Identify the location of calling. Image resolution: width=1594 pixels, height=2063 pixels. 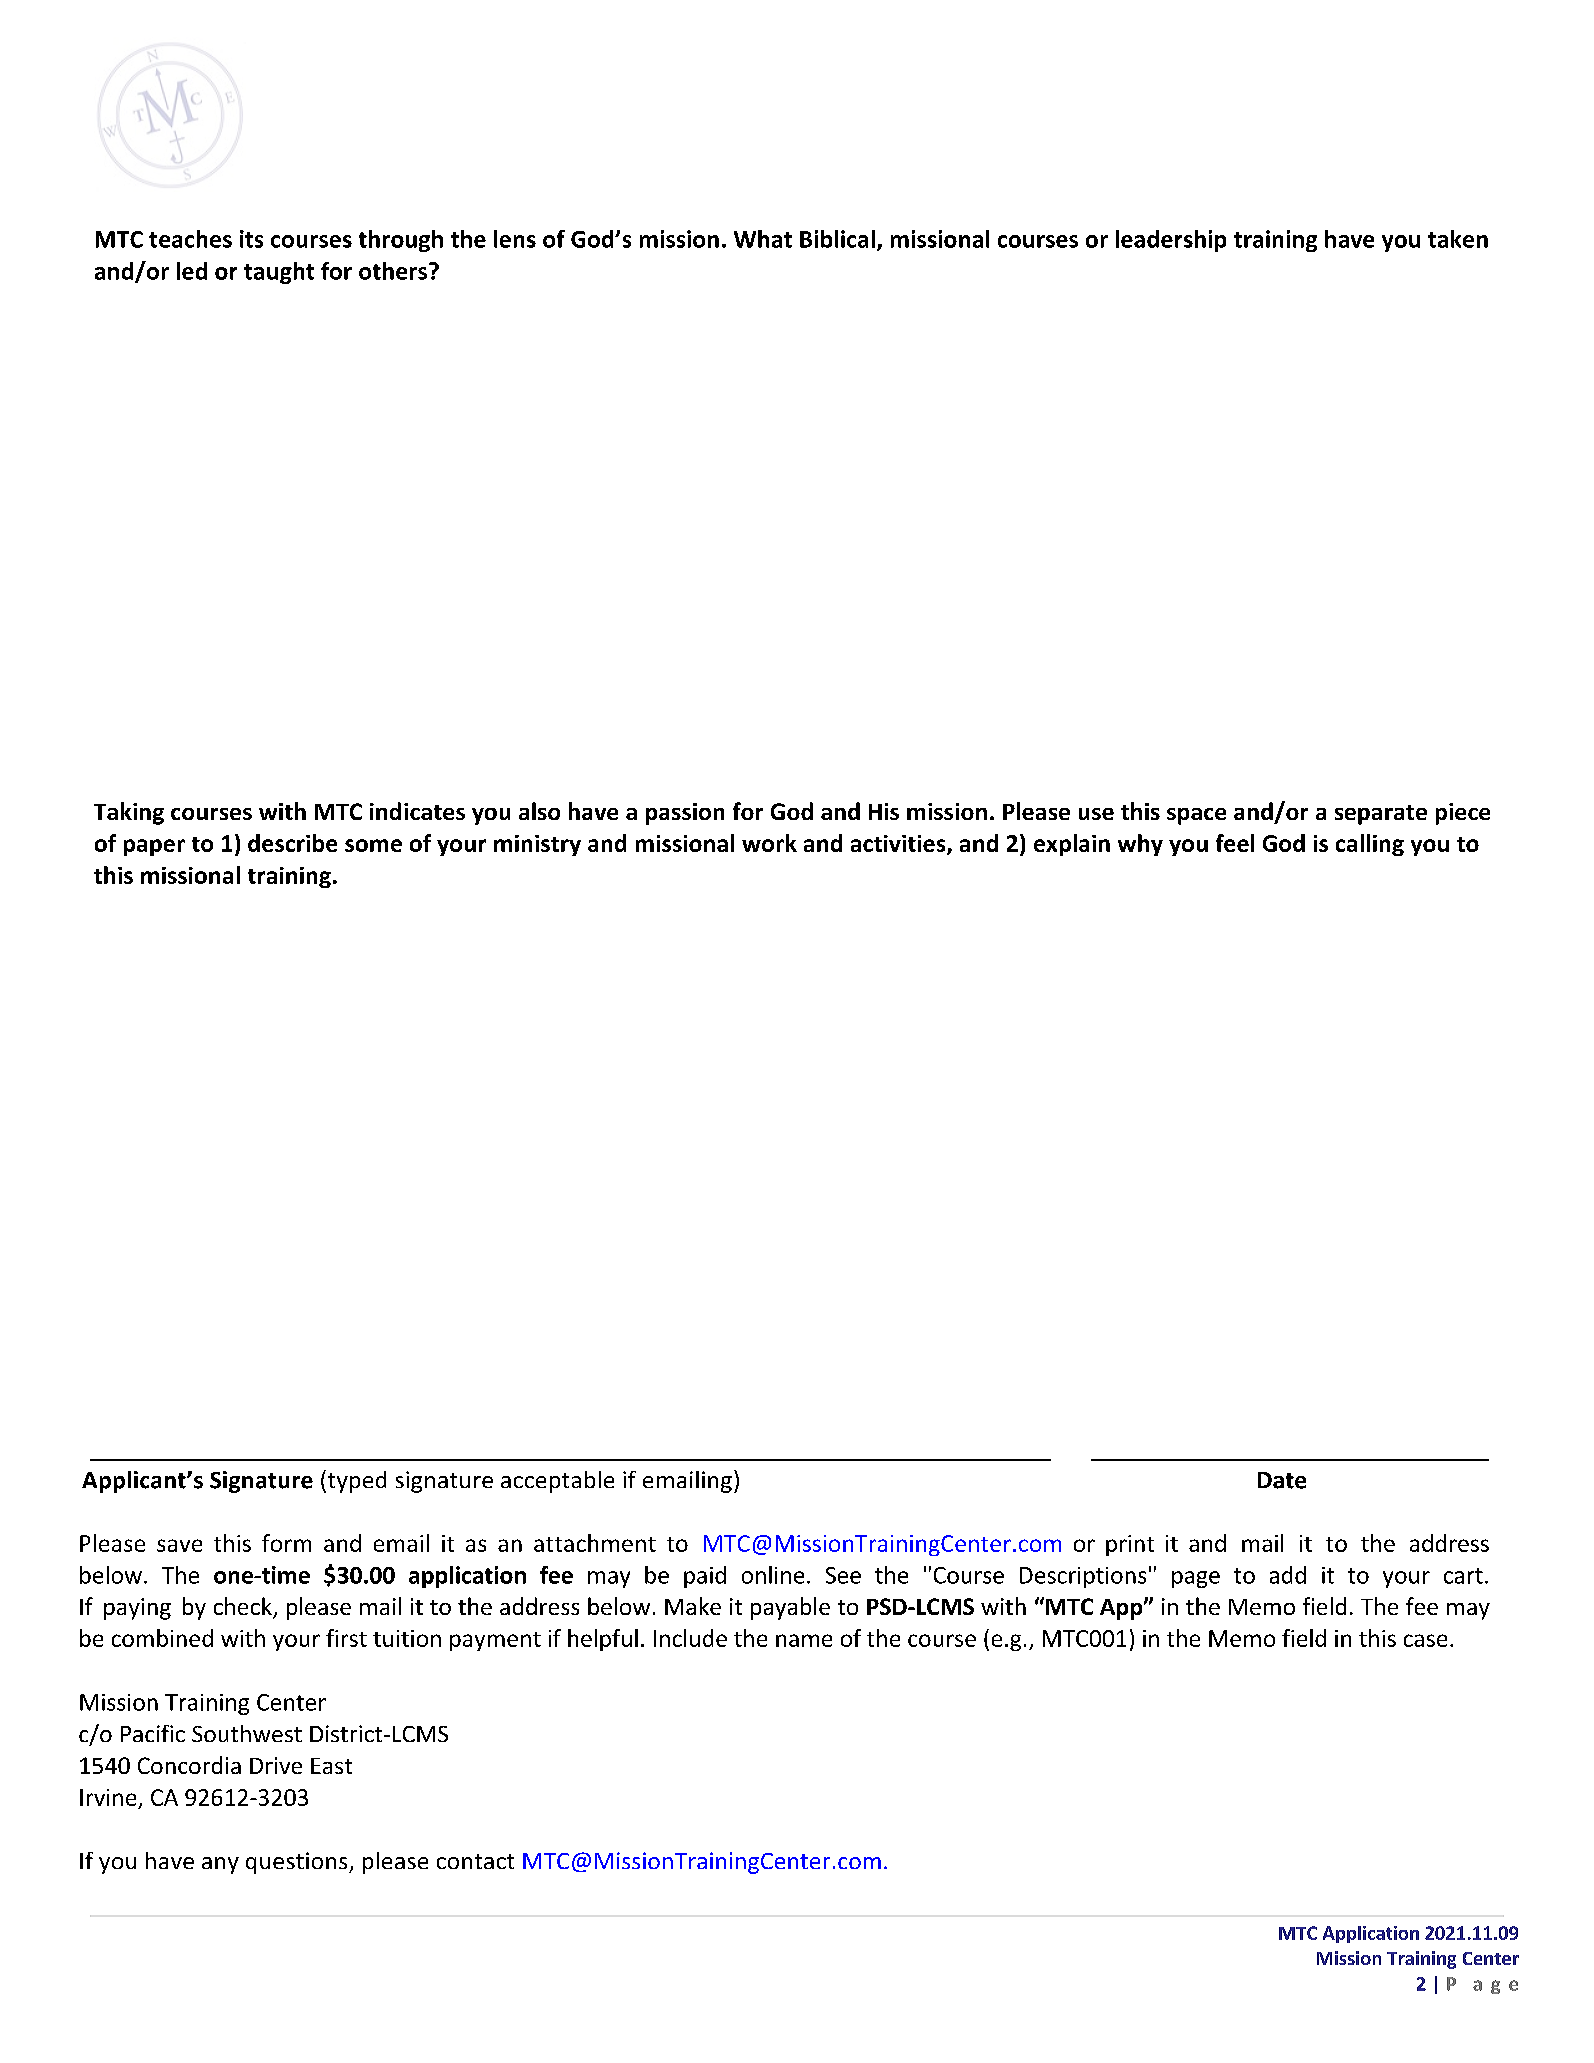
(1370, 845).
